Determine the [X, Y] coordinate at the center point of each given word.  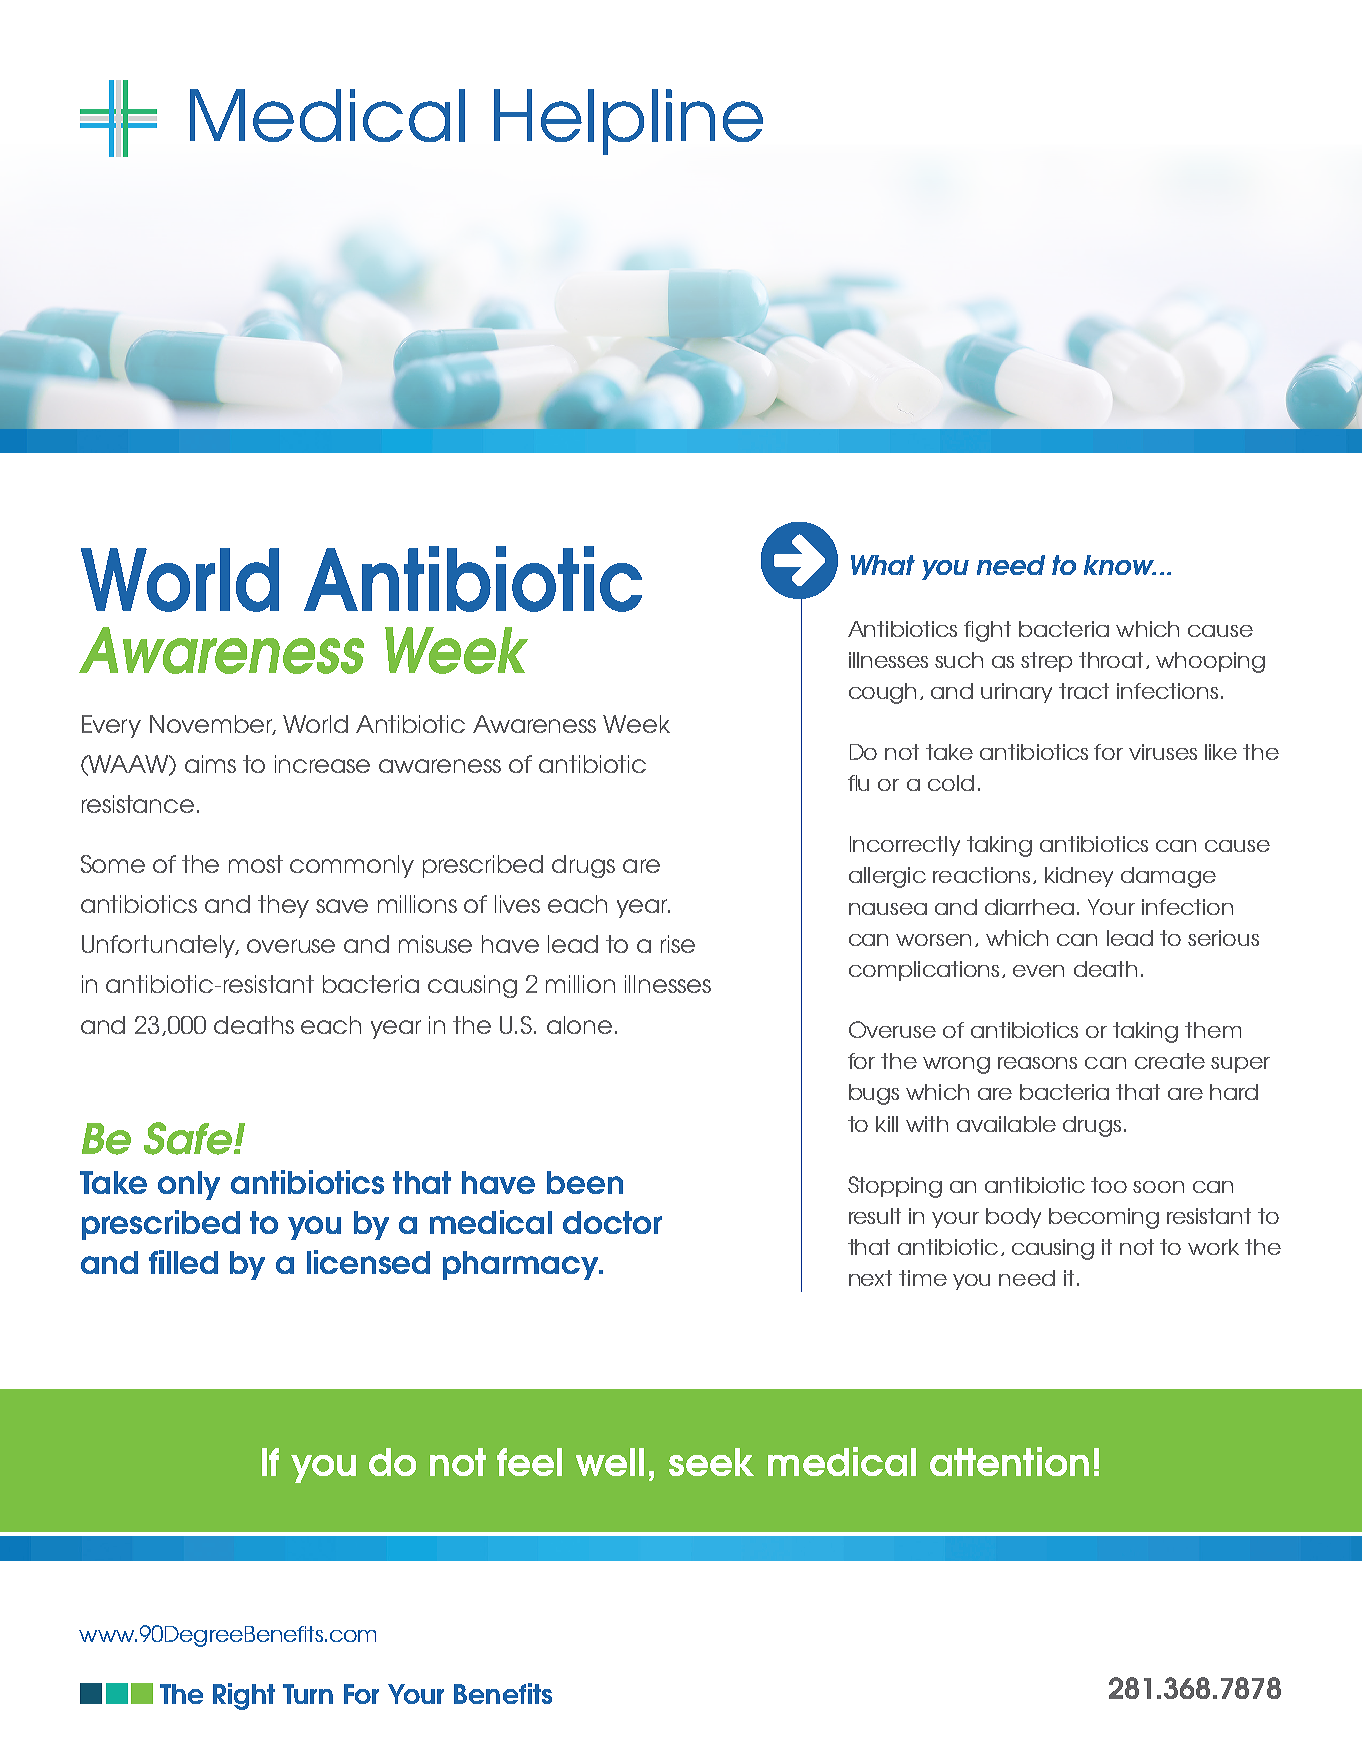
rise [678, 944]
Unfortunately [160, 946]
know [1120, 565]
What [883, 565]
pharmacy [522, 1265]
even [1038, 971]
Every [111, 726]
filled [183, 1262]
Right [244, 1696]
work [1213, 1247]
